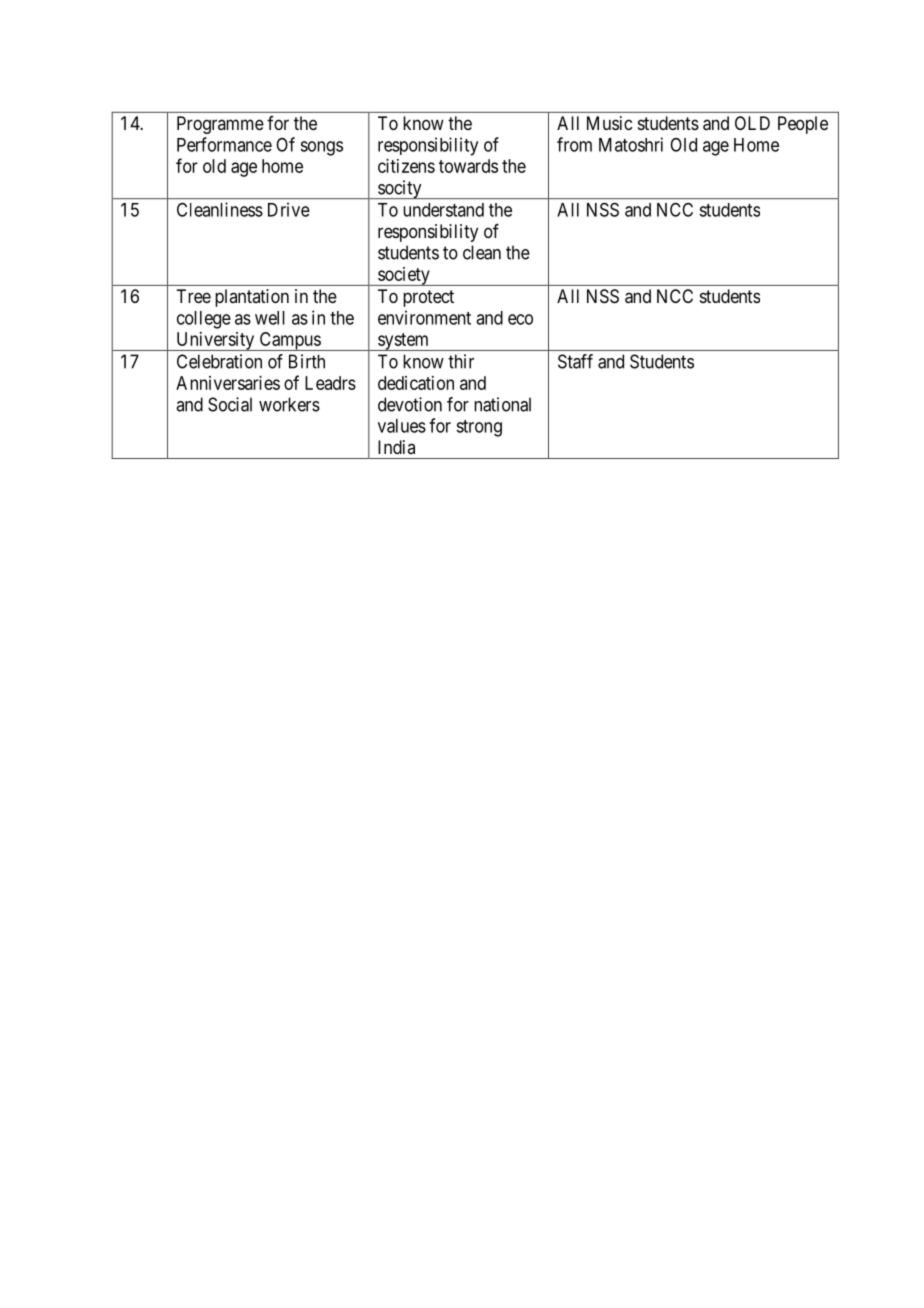 The width and height of the screenshot is (924, 1308). What do you see at coordinates (479, 428) in the screenshot?
I see `strong` at bounding box center [479, 428].
